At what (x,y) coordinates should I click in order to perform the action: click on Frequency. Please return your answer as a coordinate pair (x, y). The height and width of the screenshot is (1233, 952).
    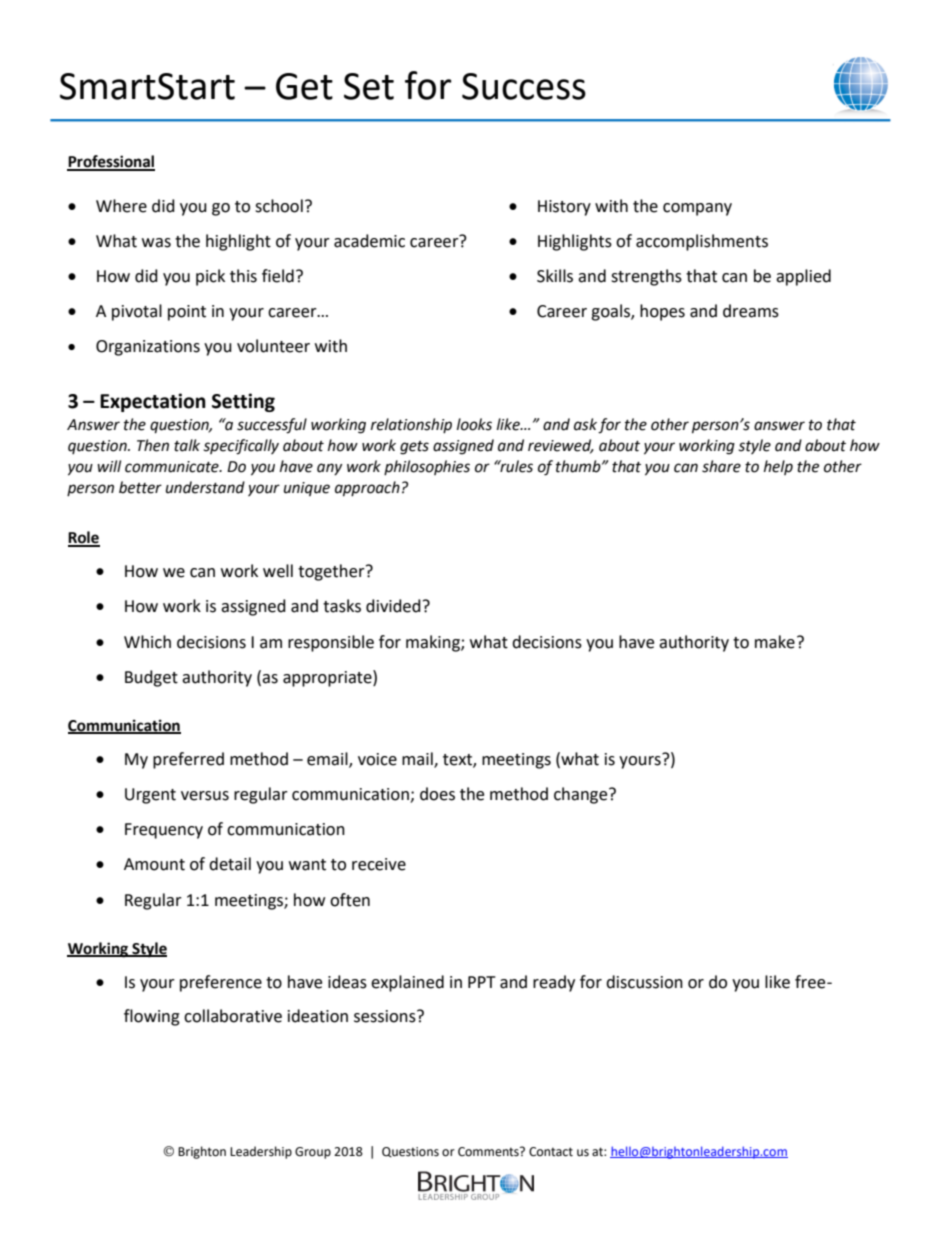
    Looking at the image, I should click on (164, 831).
